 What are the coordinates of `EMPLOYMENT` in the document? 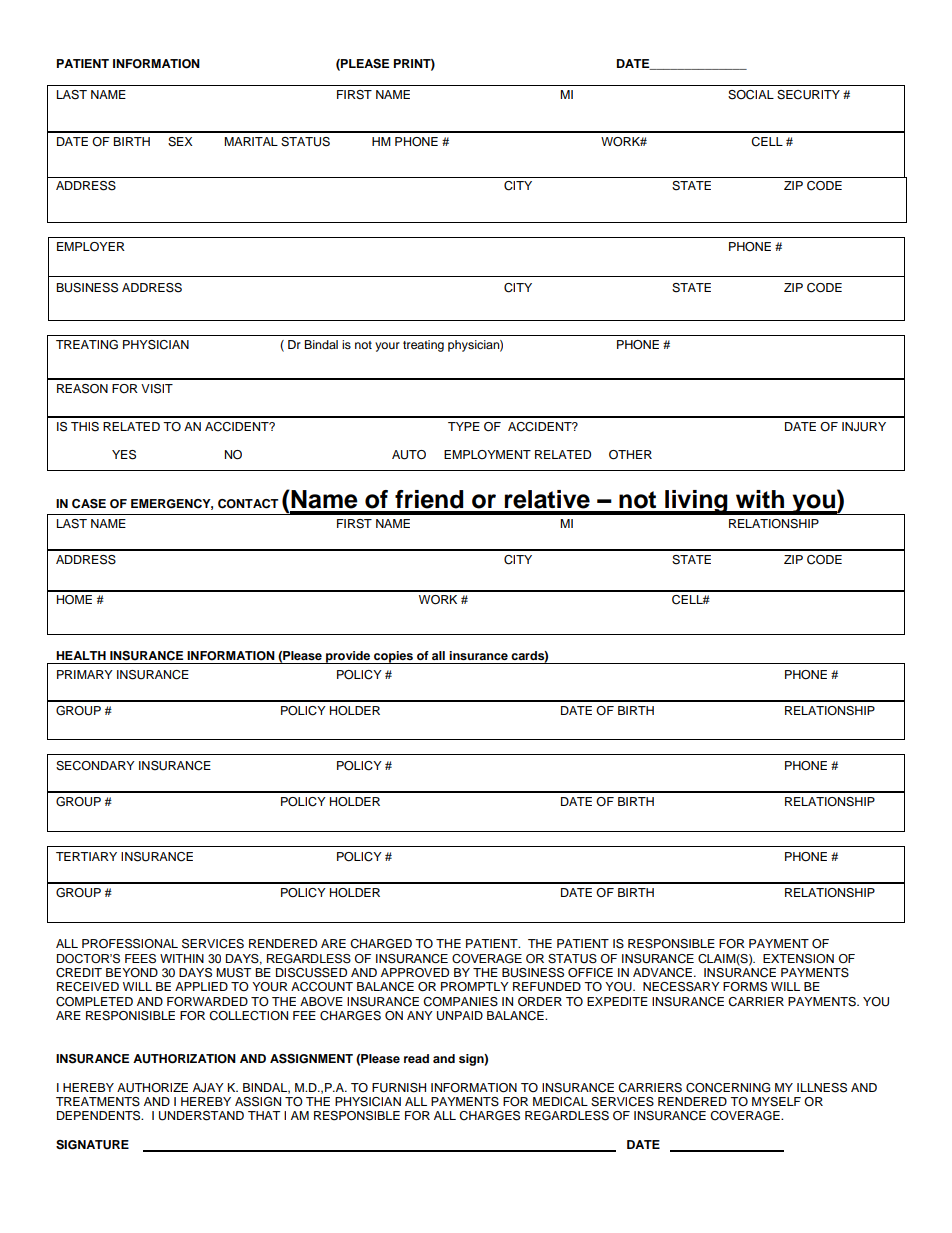 It's located at (487, 454).
